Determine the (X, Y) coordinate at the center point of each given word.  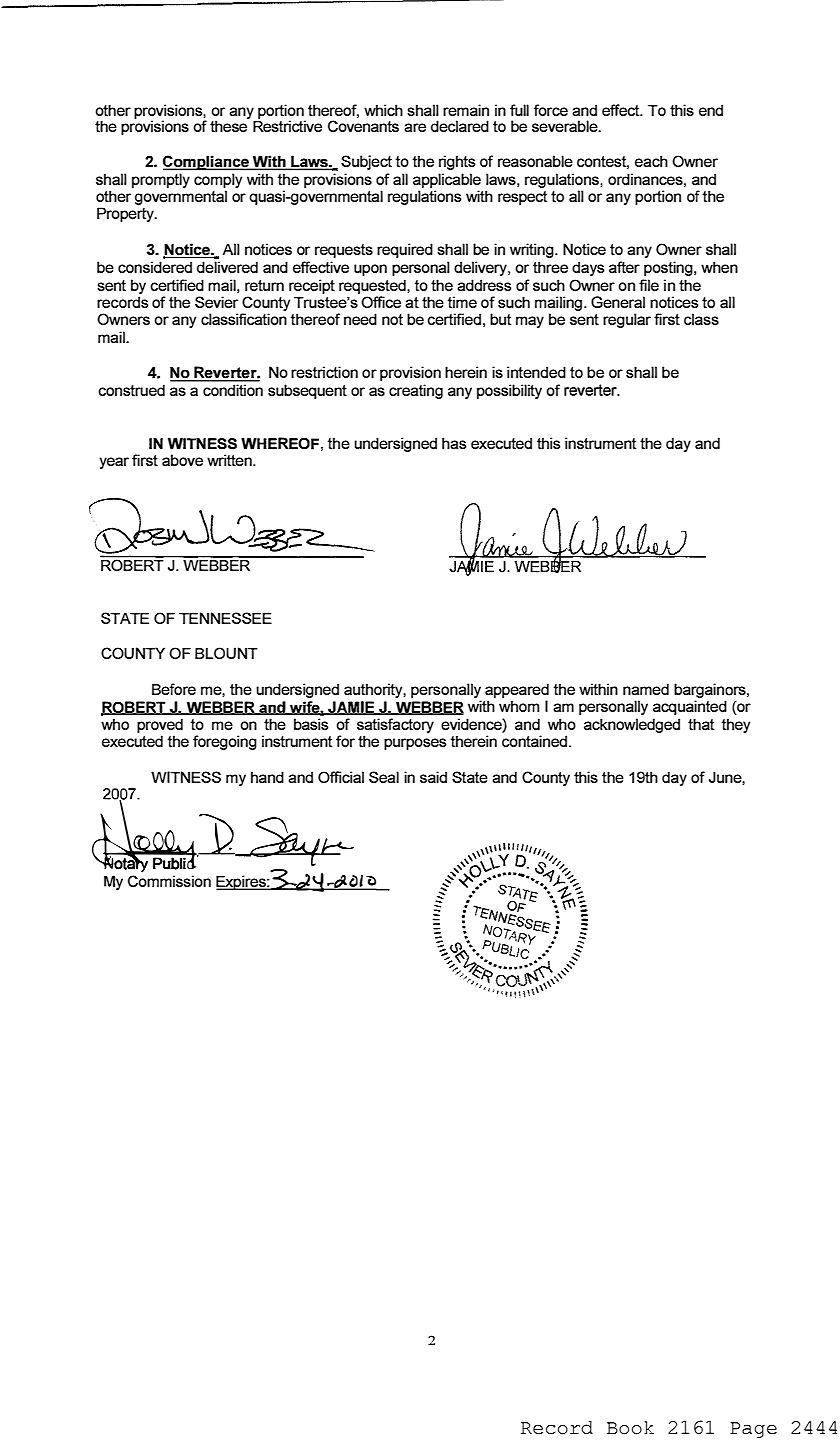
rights (457, 162)
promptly (161, 180)
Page (753, 1430)
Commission (169, 881)
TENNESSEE (225, 618)
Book (630, 1428)
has (454, 443)
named (646, 689)
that (701, 724)
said (433, 777)
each (651, 161)
